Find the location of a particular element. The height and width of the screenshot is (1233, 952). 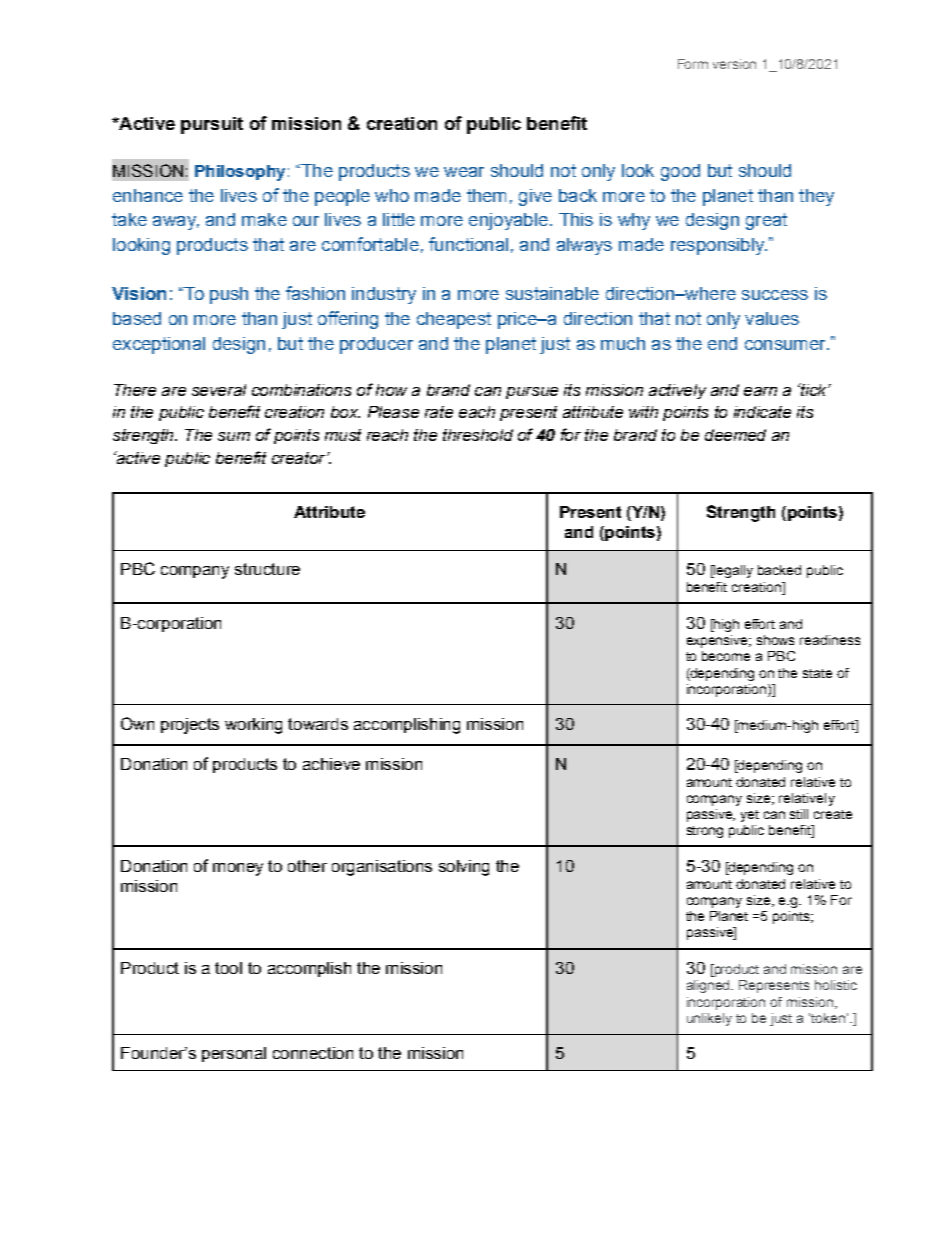

pursuit is located at coordinates (212, 125).
